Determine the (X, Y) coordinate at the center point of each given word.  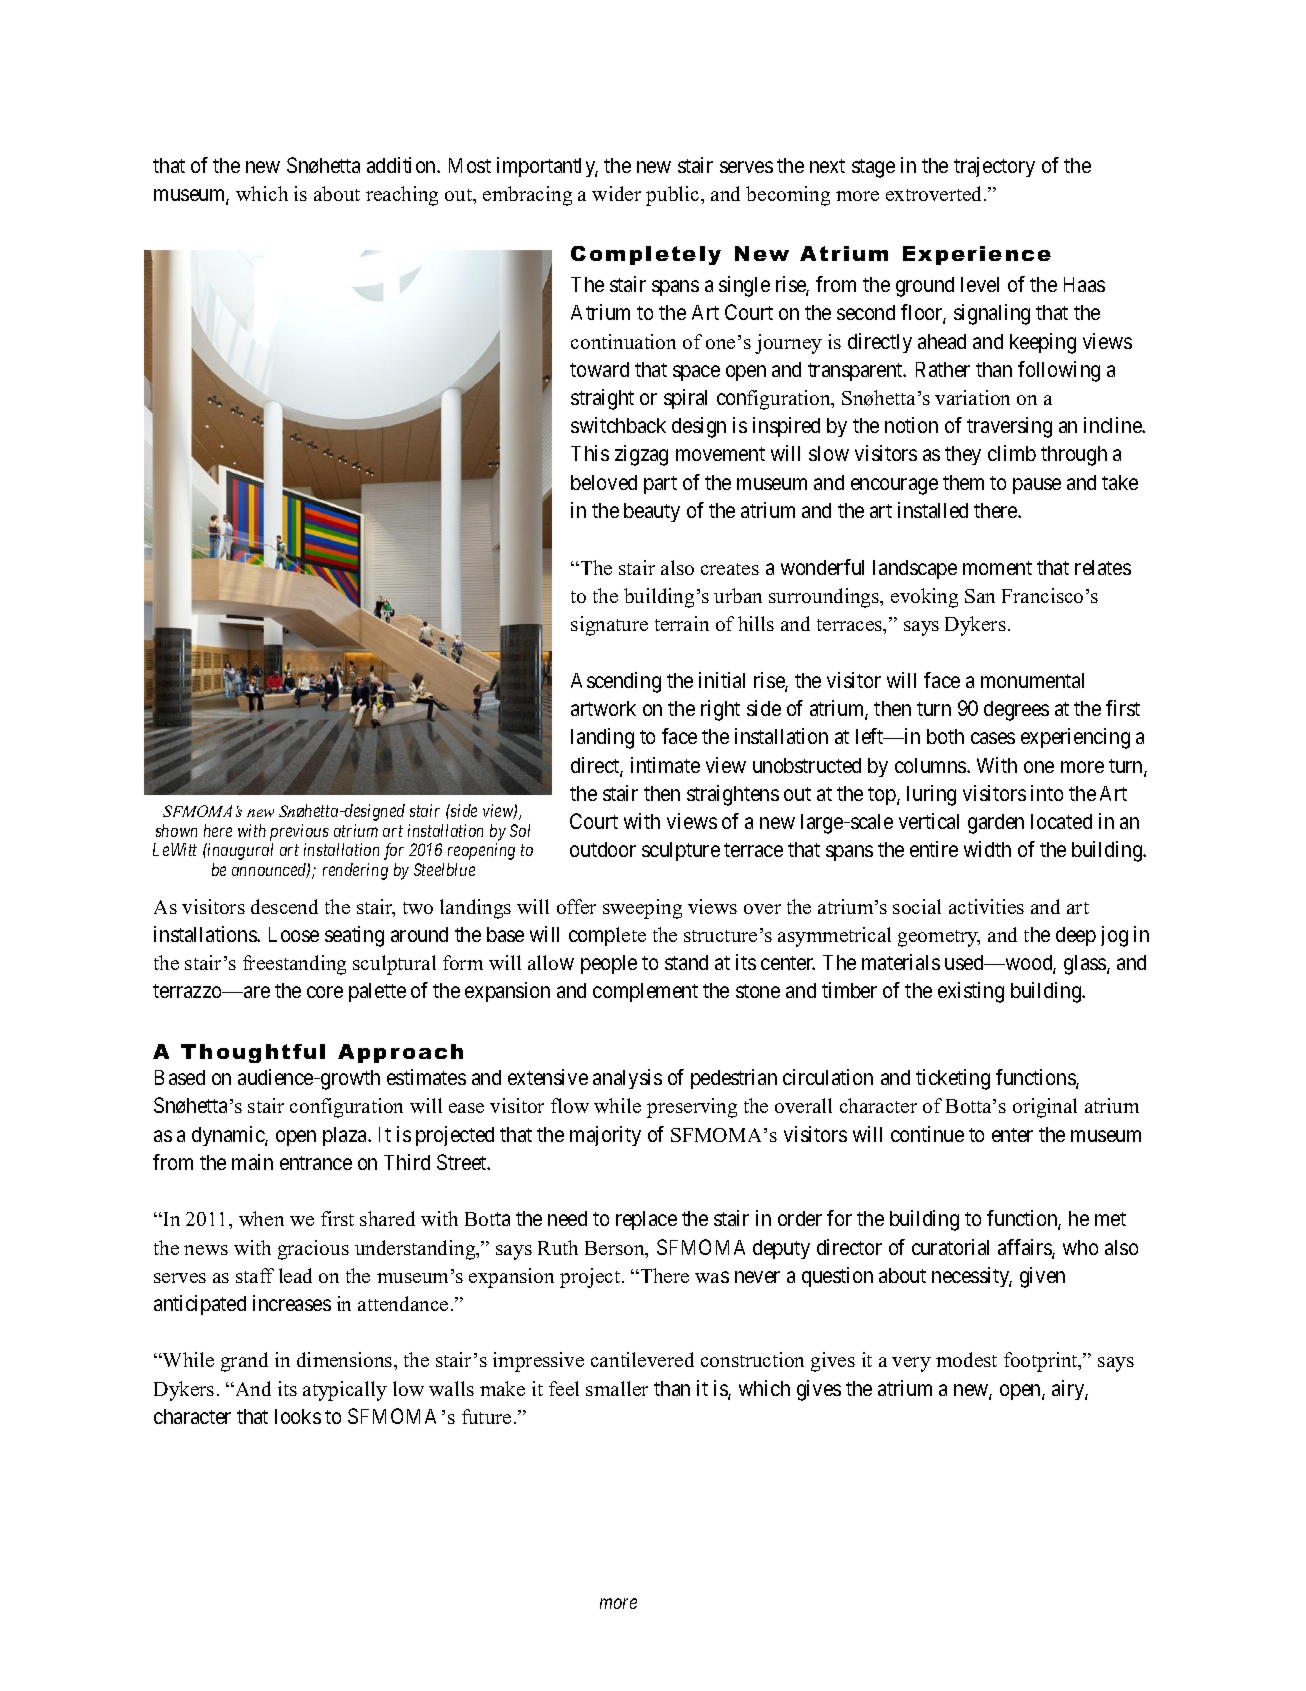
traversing (1009, 427)
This (590, 453)
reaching (402, 196)
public (674, 196)
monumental (1032, 680)
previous (299, 832)
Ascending (616, 682)
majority (605, 1136)
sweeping (642, 909)
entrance (316, 1163)
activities (986, 906)
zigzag (641, 455)
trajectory (994, 167)
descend (284, 906)
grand (244, 1362)
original (1045, 1108)
